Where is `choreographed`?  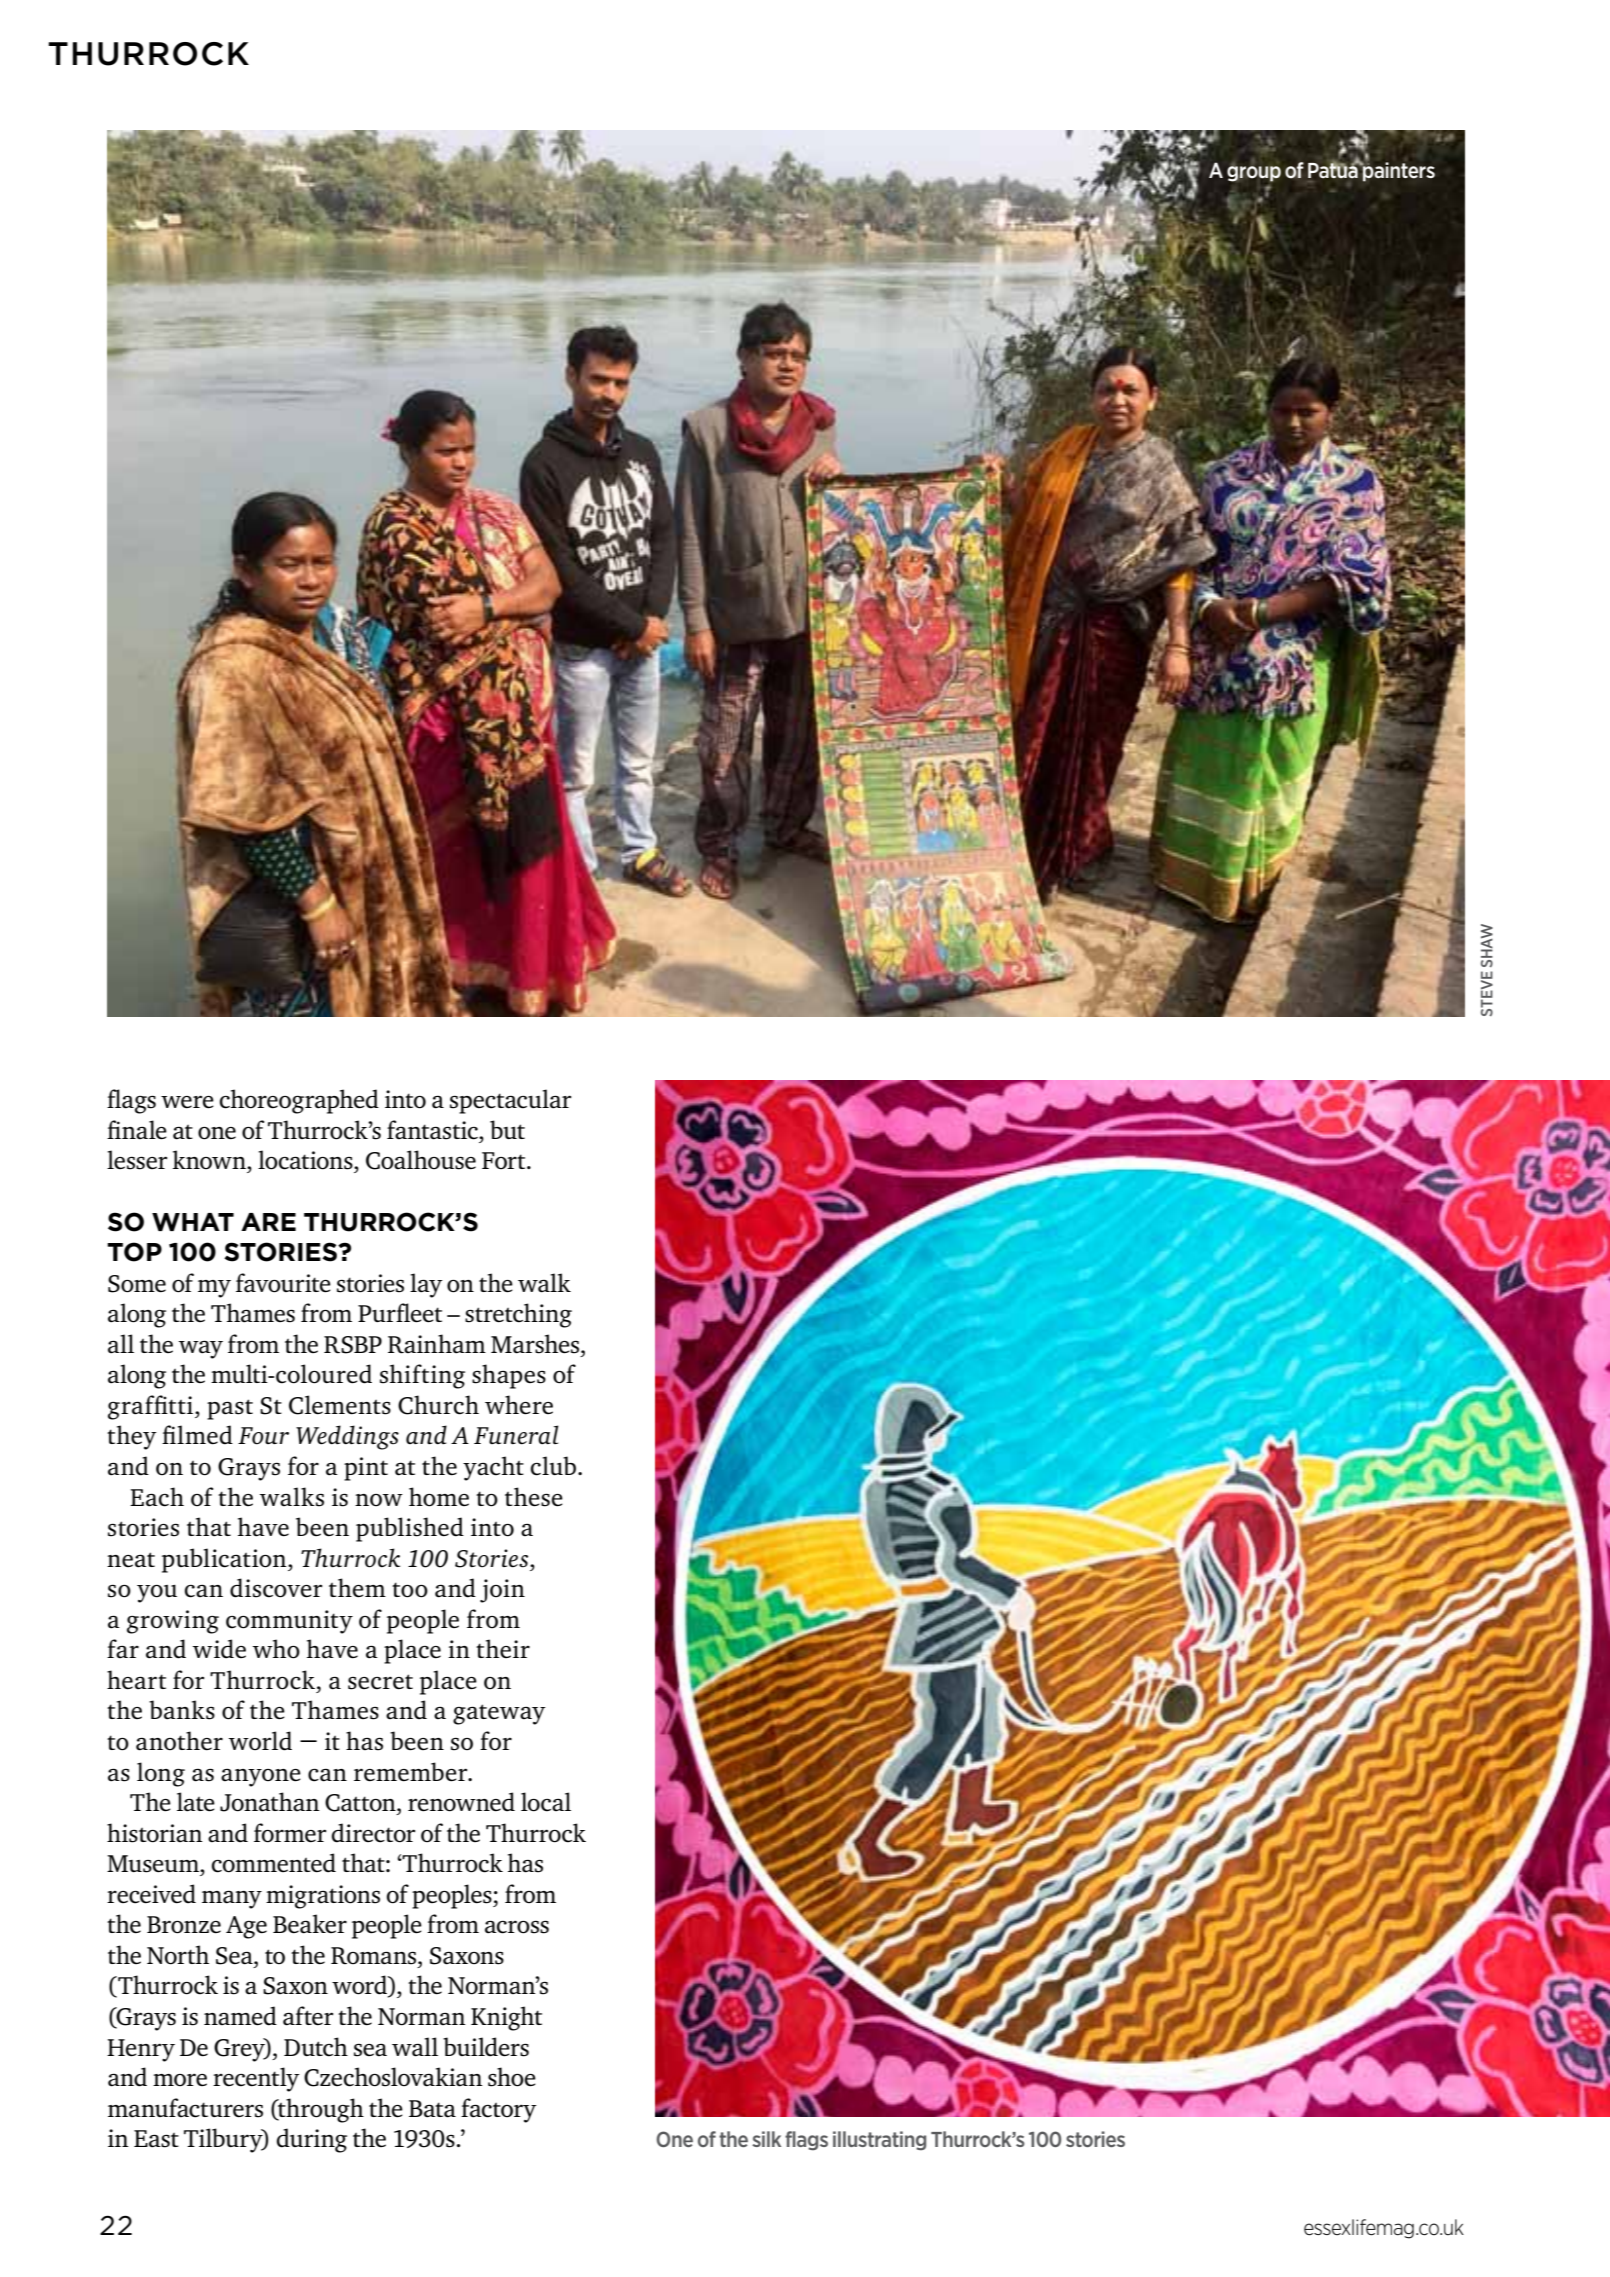 choreographed is located at coordinates (299, 1101).
